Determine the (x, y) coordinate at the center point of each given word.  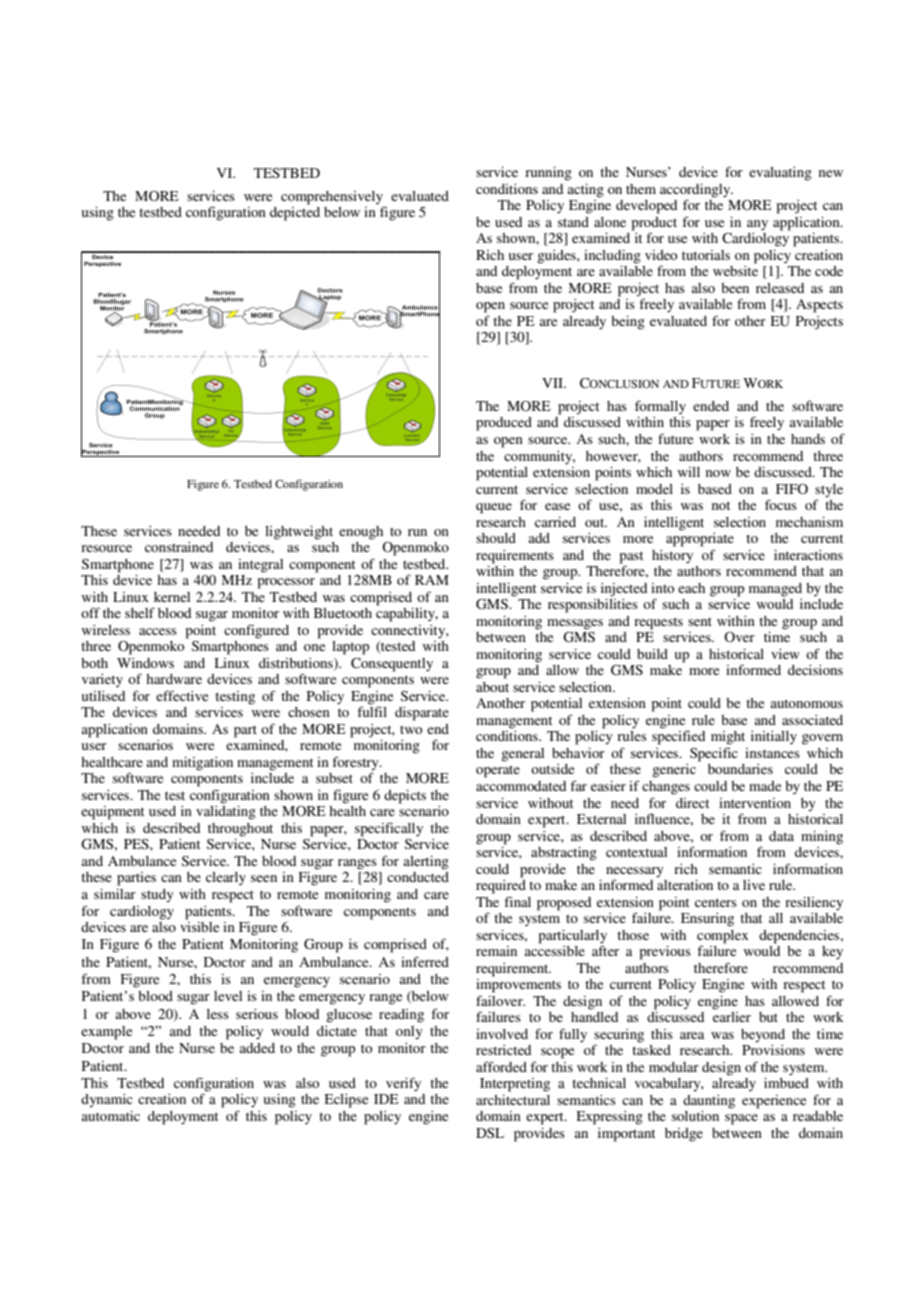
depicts (405, 797)
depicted (295, 212)
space (741, 1119)
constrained (179, 547)
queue (494, 508)
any (757, 225)
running (548, 174)
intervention (755, 803)
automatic (111, 1116)
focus (781, 504)
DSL (490, 1133)
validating (226, 813)
